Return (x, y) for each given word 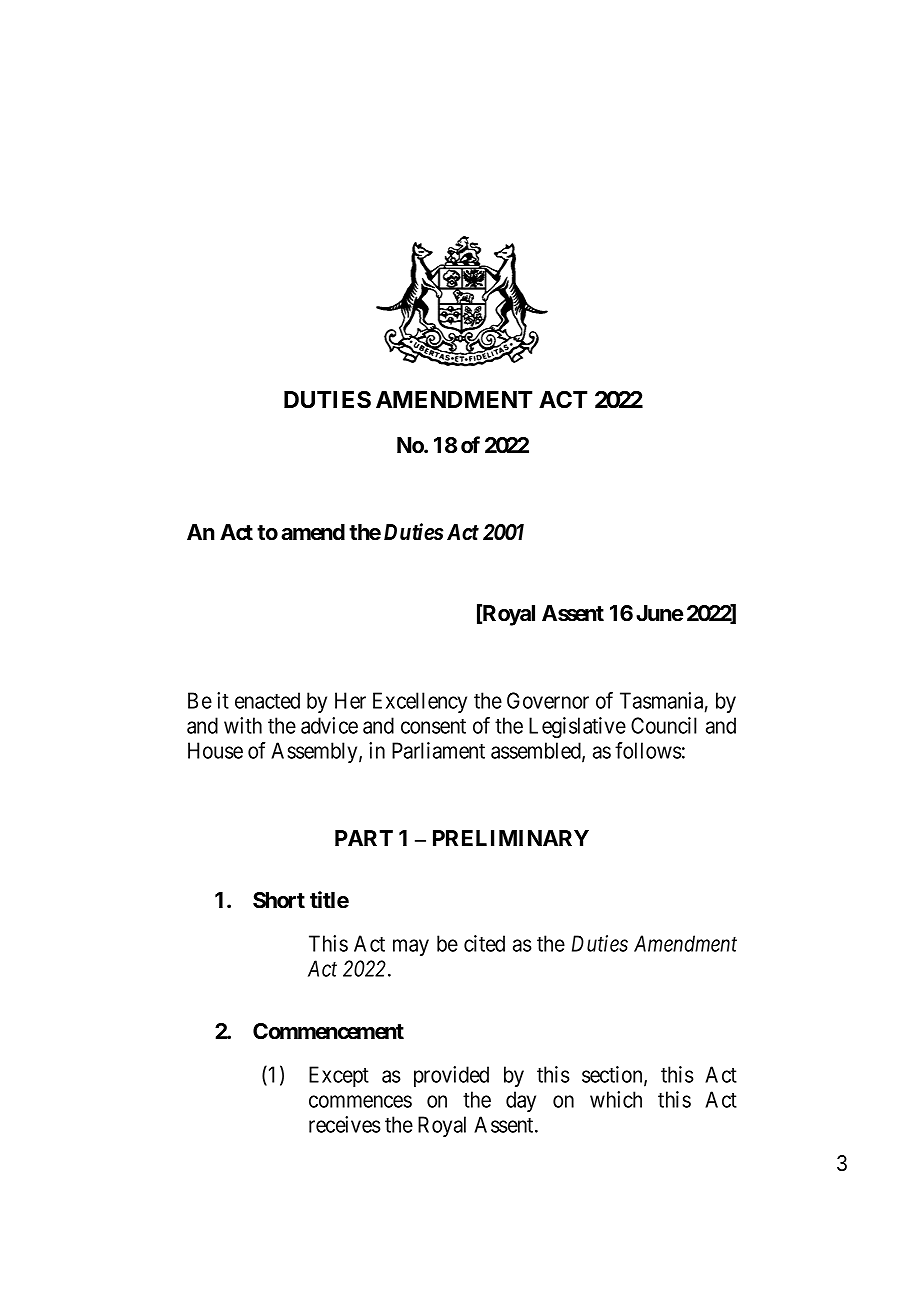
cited (484, 943)
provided (451, 1076)
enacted (267, 700)
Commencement (328, 1031)
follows (648, 750)
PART (364, 838)
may (411, 947)
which (616, 1099)
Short (279, 900)
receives (345, 1124)
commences (360, 1101)
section (613, 1075)
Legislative (577, 727)
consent (433, 726)
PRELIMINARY (511, 838)
